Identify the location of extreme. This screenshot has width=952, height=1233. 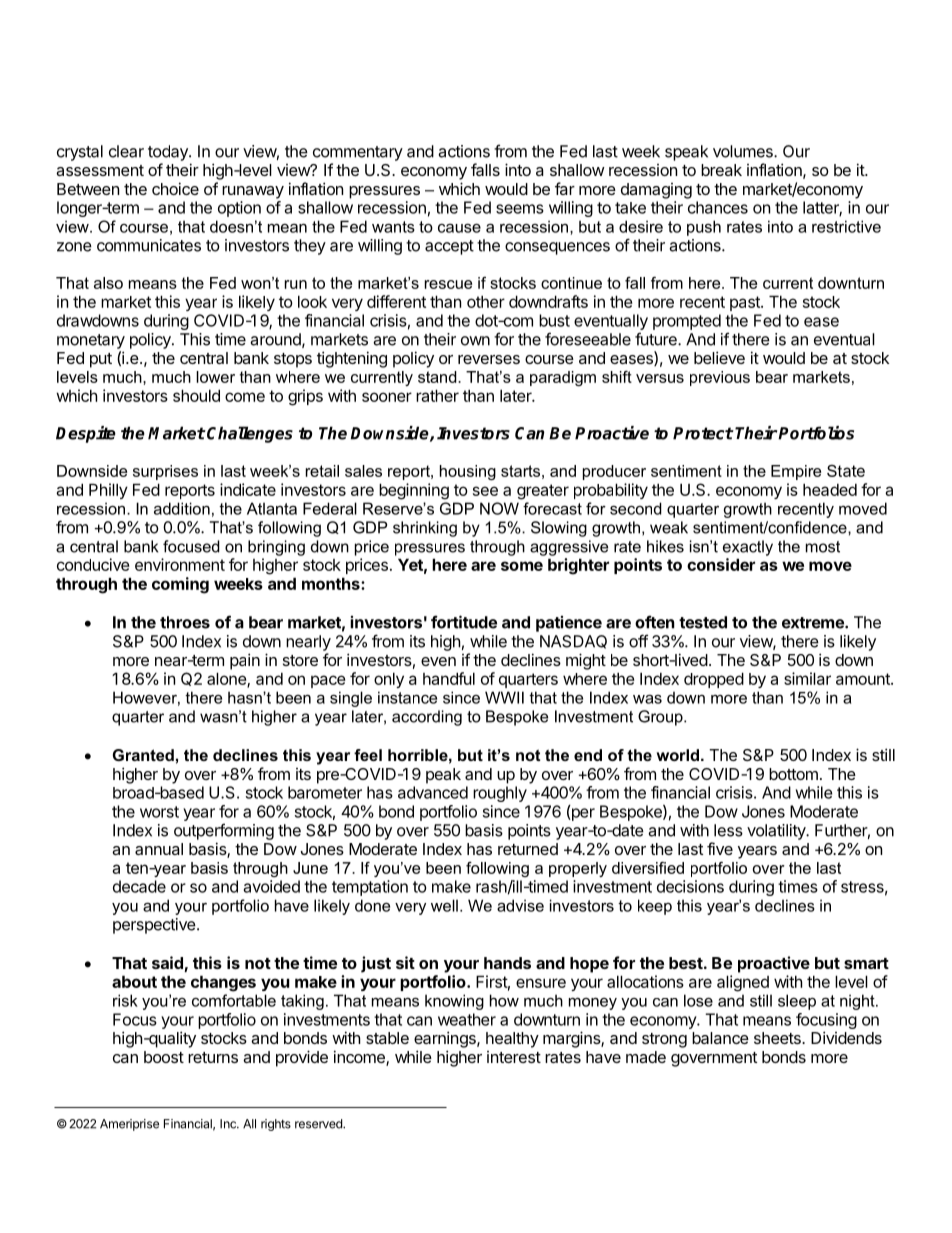
(814, 623).
